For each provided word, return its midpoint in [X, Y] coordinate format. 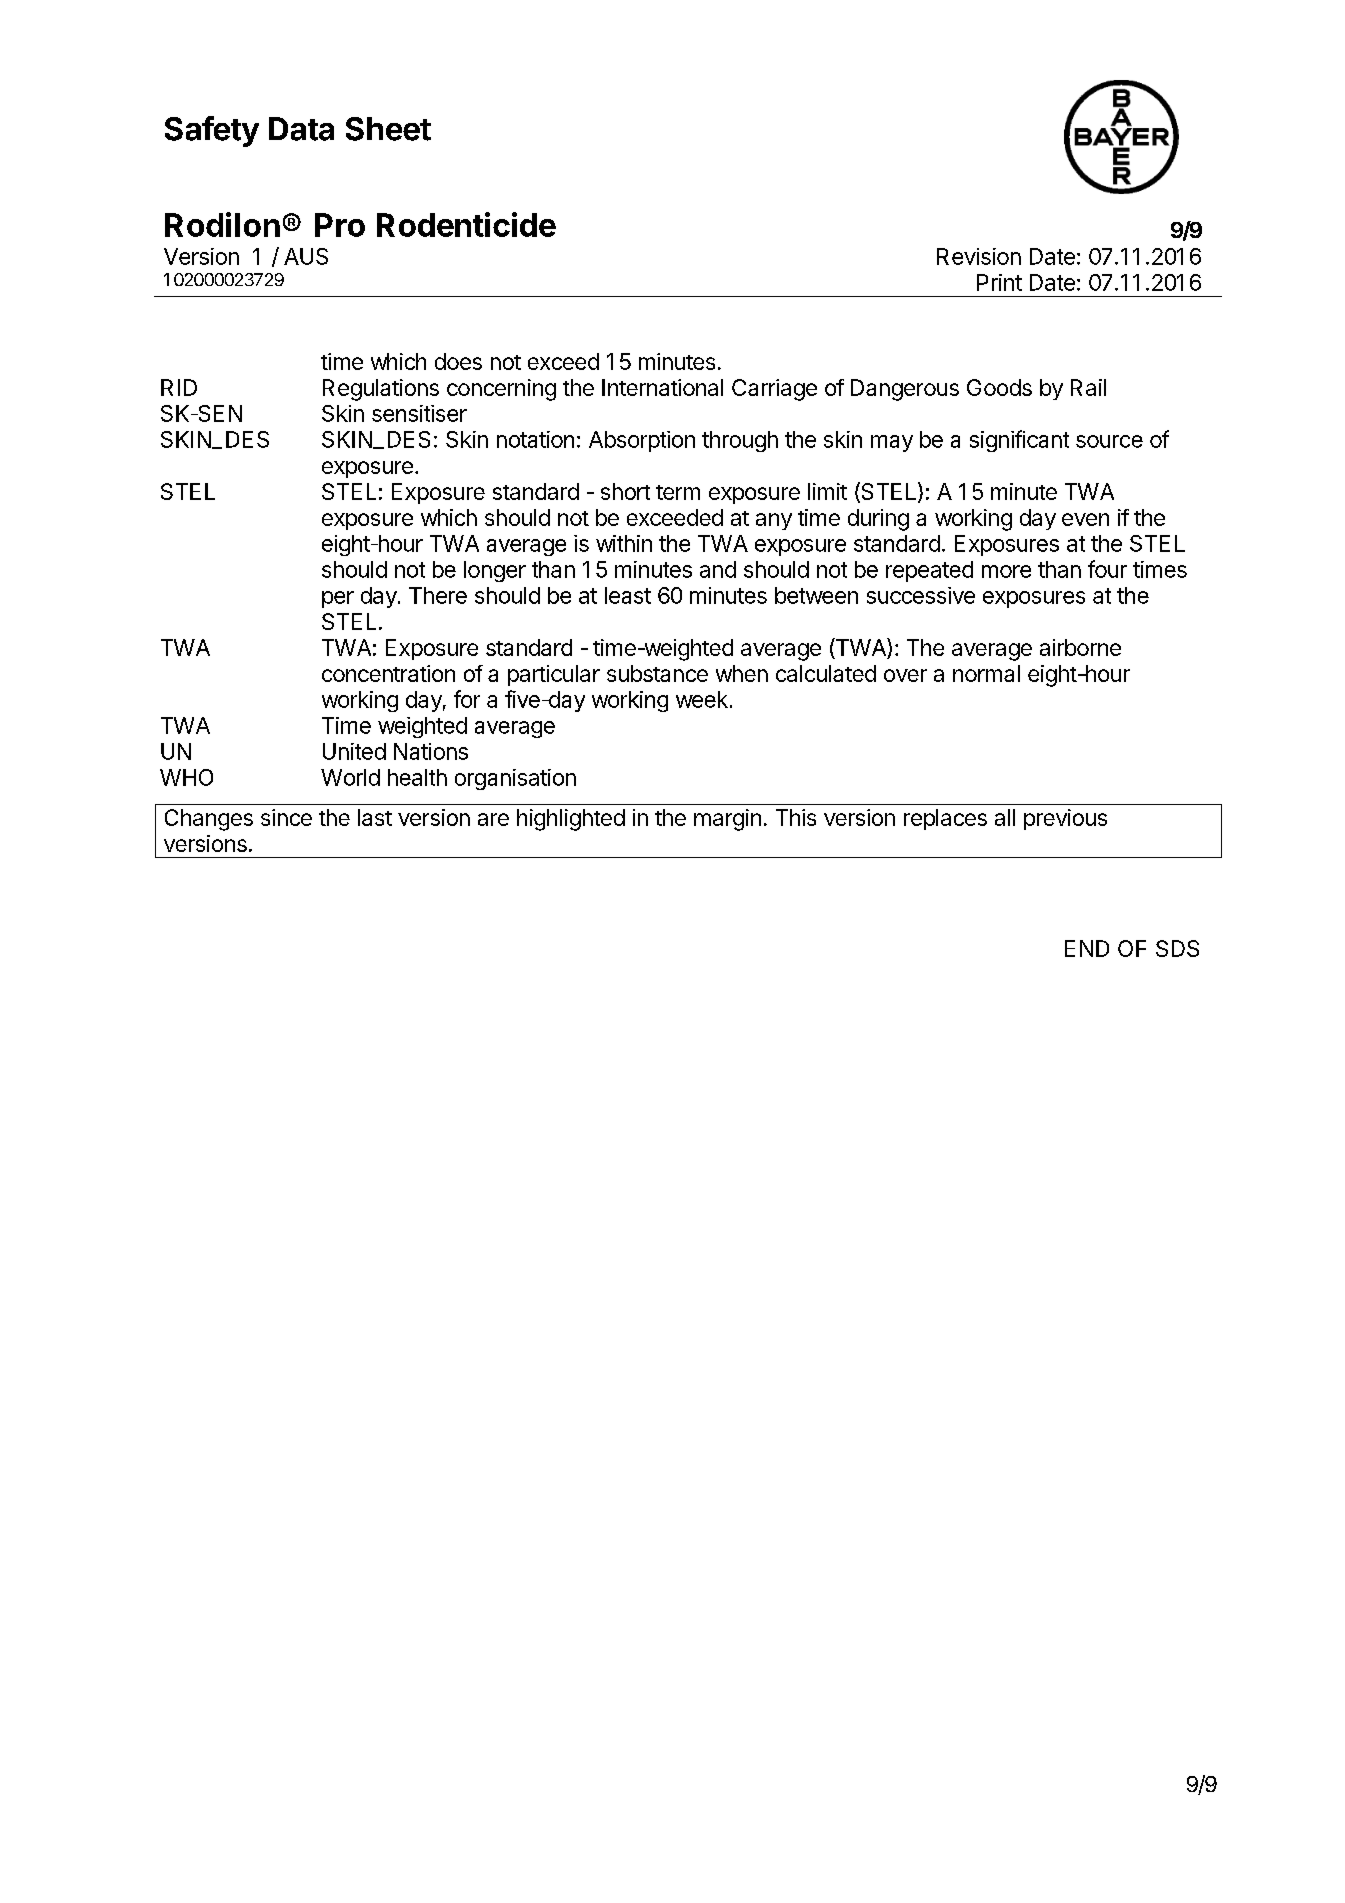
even [1085, 519]
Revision [979, 256]
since [286, 817]
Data [301, 129]
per [338, 599]
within [624, 543]
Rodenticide [466, 224]
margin [727, 820]
